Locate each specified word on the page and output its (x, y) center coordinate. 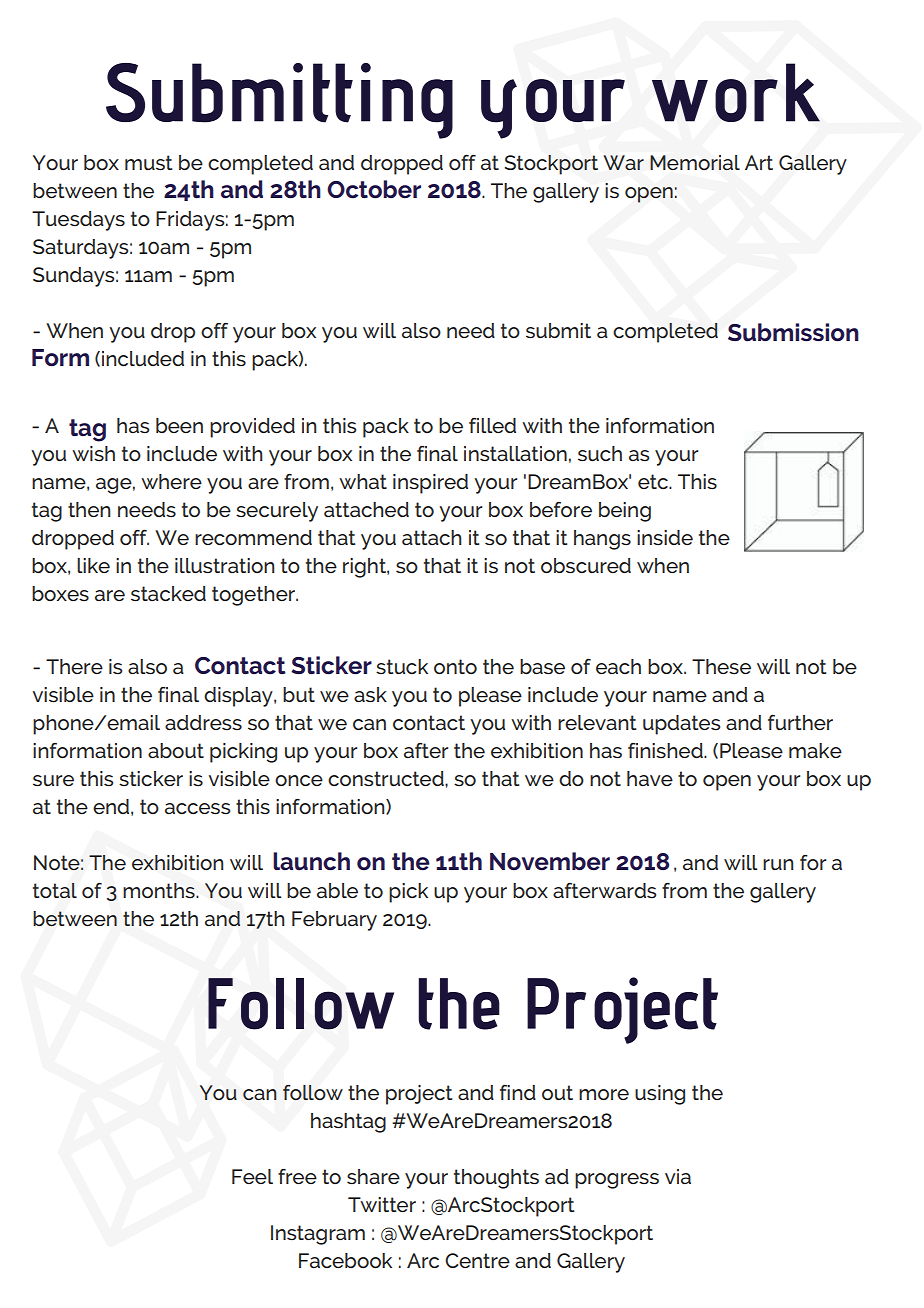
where (171, 481)
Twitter (382, 1204)
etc (654, 481)
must (148, 162)
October (374, 189)
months (160, 890)
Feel (252, 1176)
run (778, 864)
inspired (430, 484)
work (736, 92)
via (678, 1176)
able (337, 890)
